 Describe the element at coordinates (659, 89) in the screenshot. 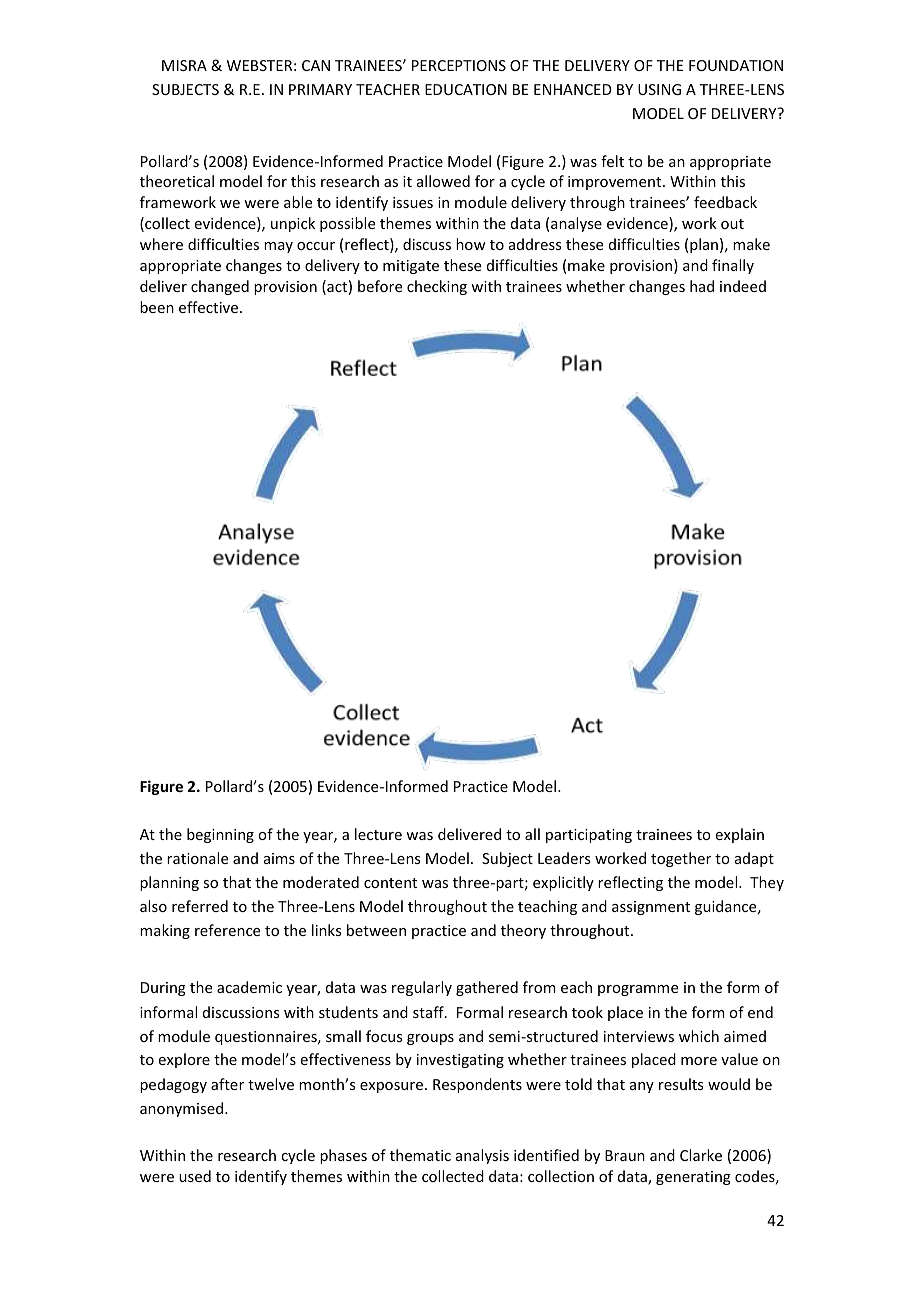

I see `USING` at that location.
